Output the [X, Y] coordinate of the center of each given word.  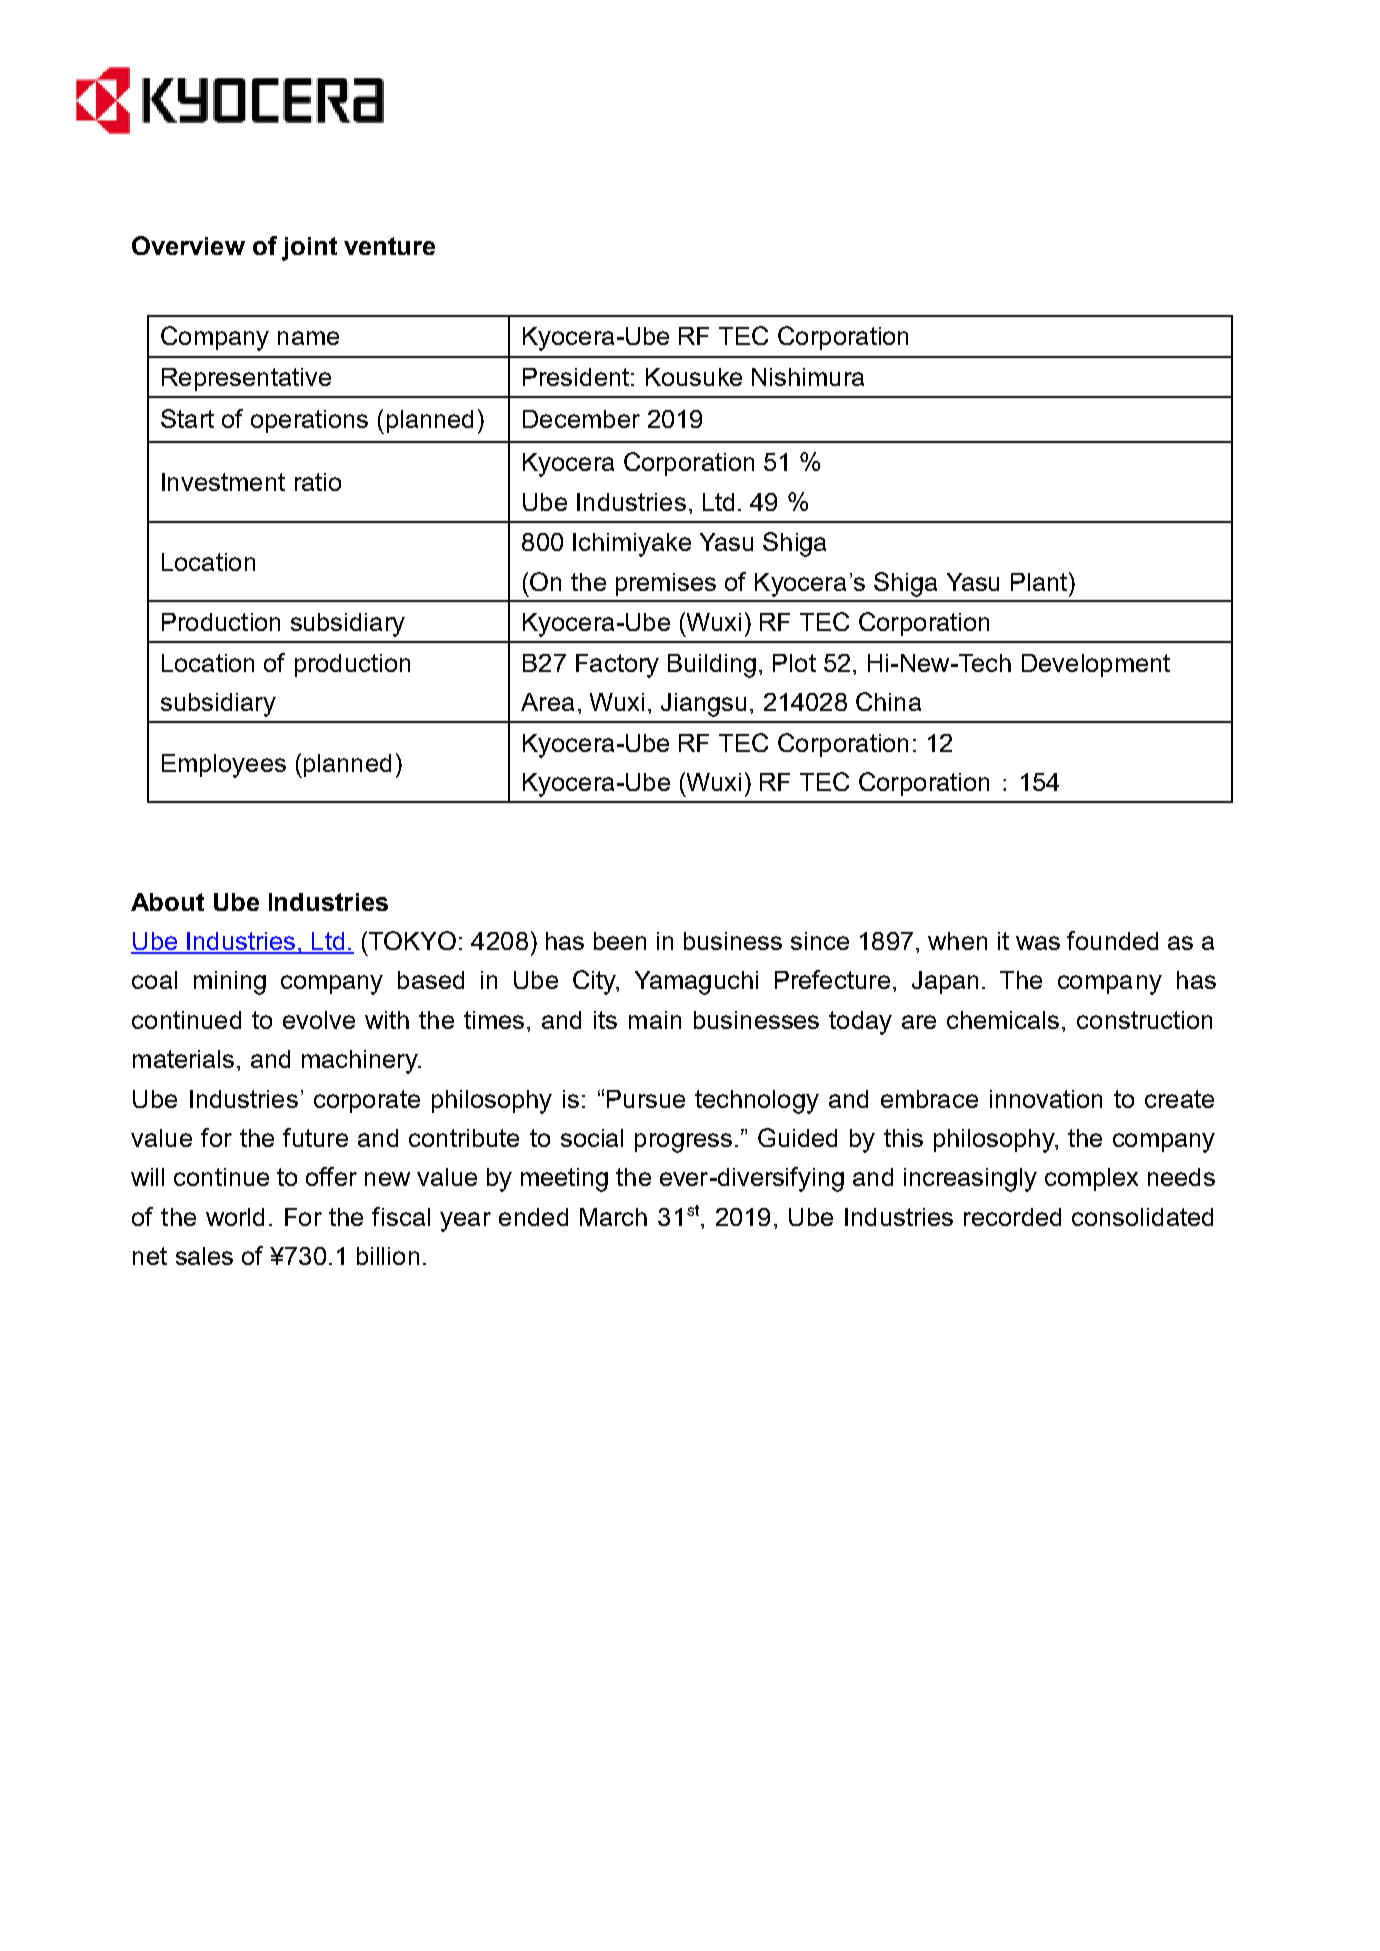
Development [1096, 665]
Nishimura [808, 377]
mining [230, 983]
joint [309, 249]
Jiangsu [703, 705]
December [581, 419]
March [613, 1217]
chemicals [1003, 1020]
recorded [1012, 1217]
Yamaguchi [696, 983]
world [235, 1217]
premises [666, 584]
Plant [1039, 582]
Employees [224, 766]
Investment [223, 482]
